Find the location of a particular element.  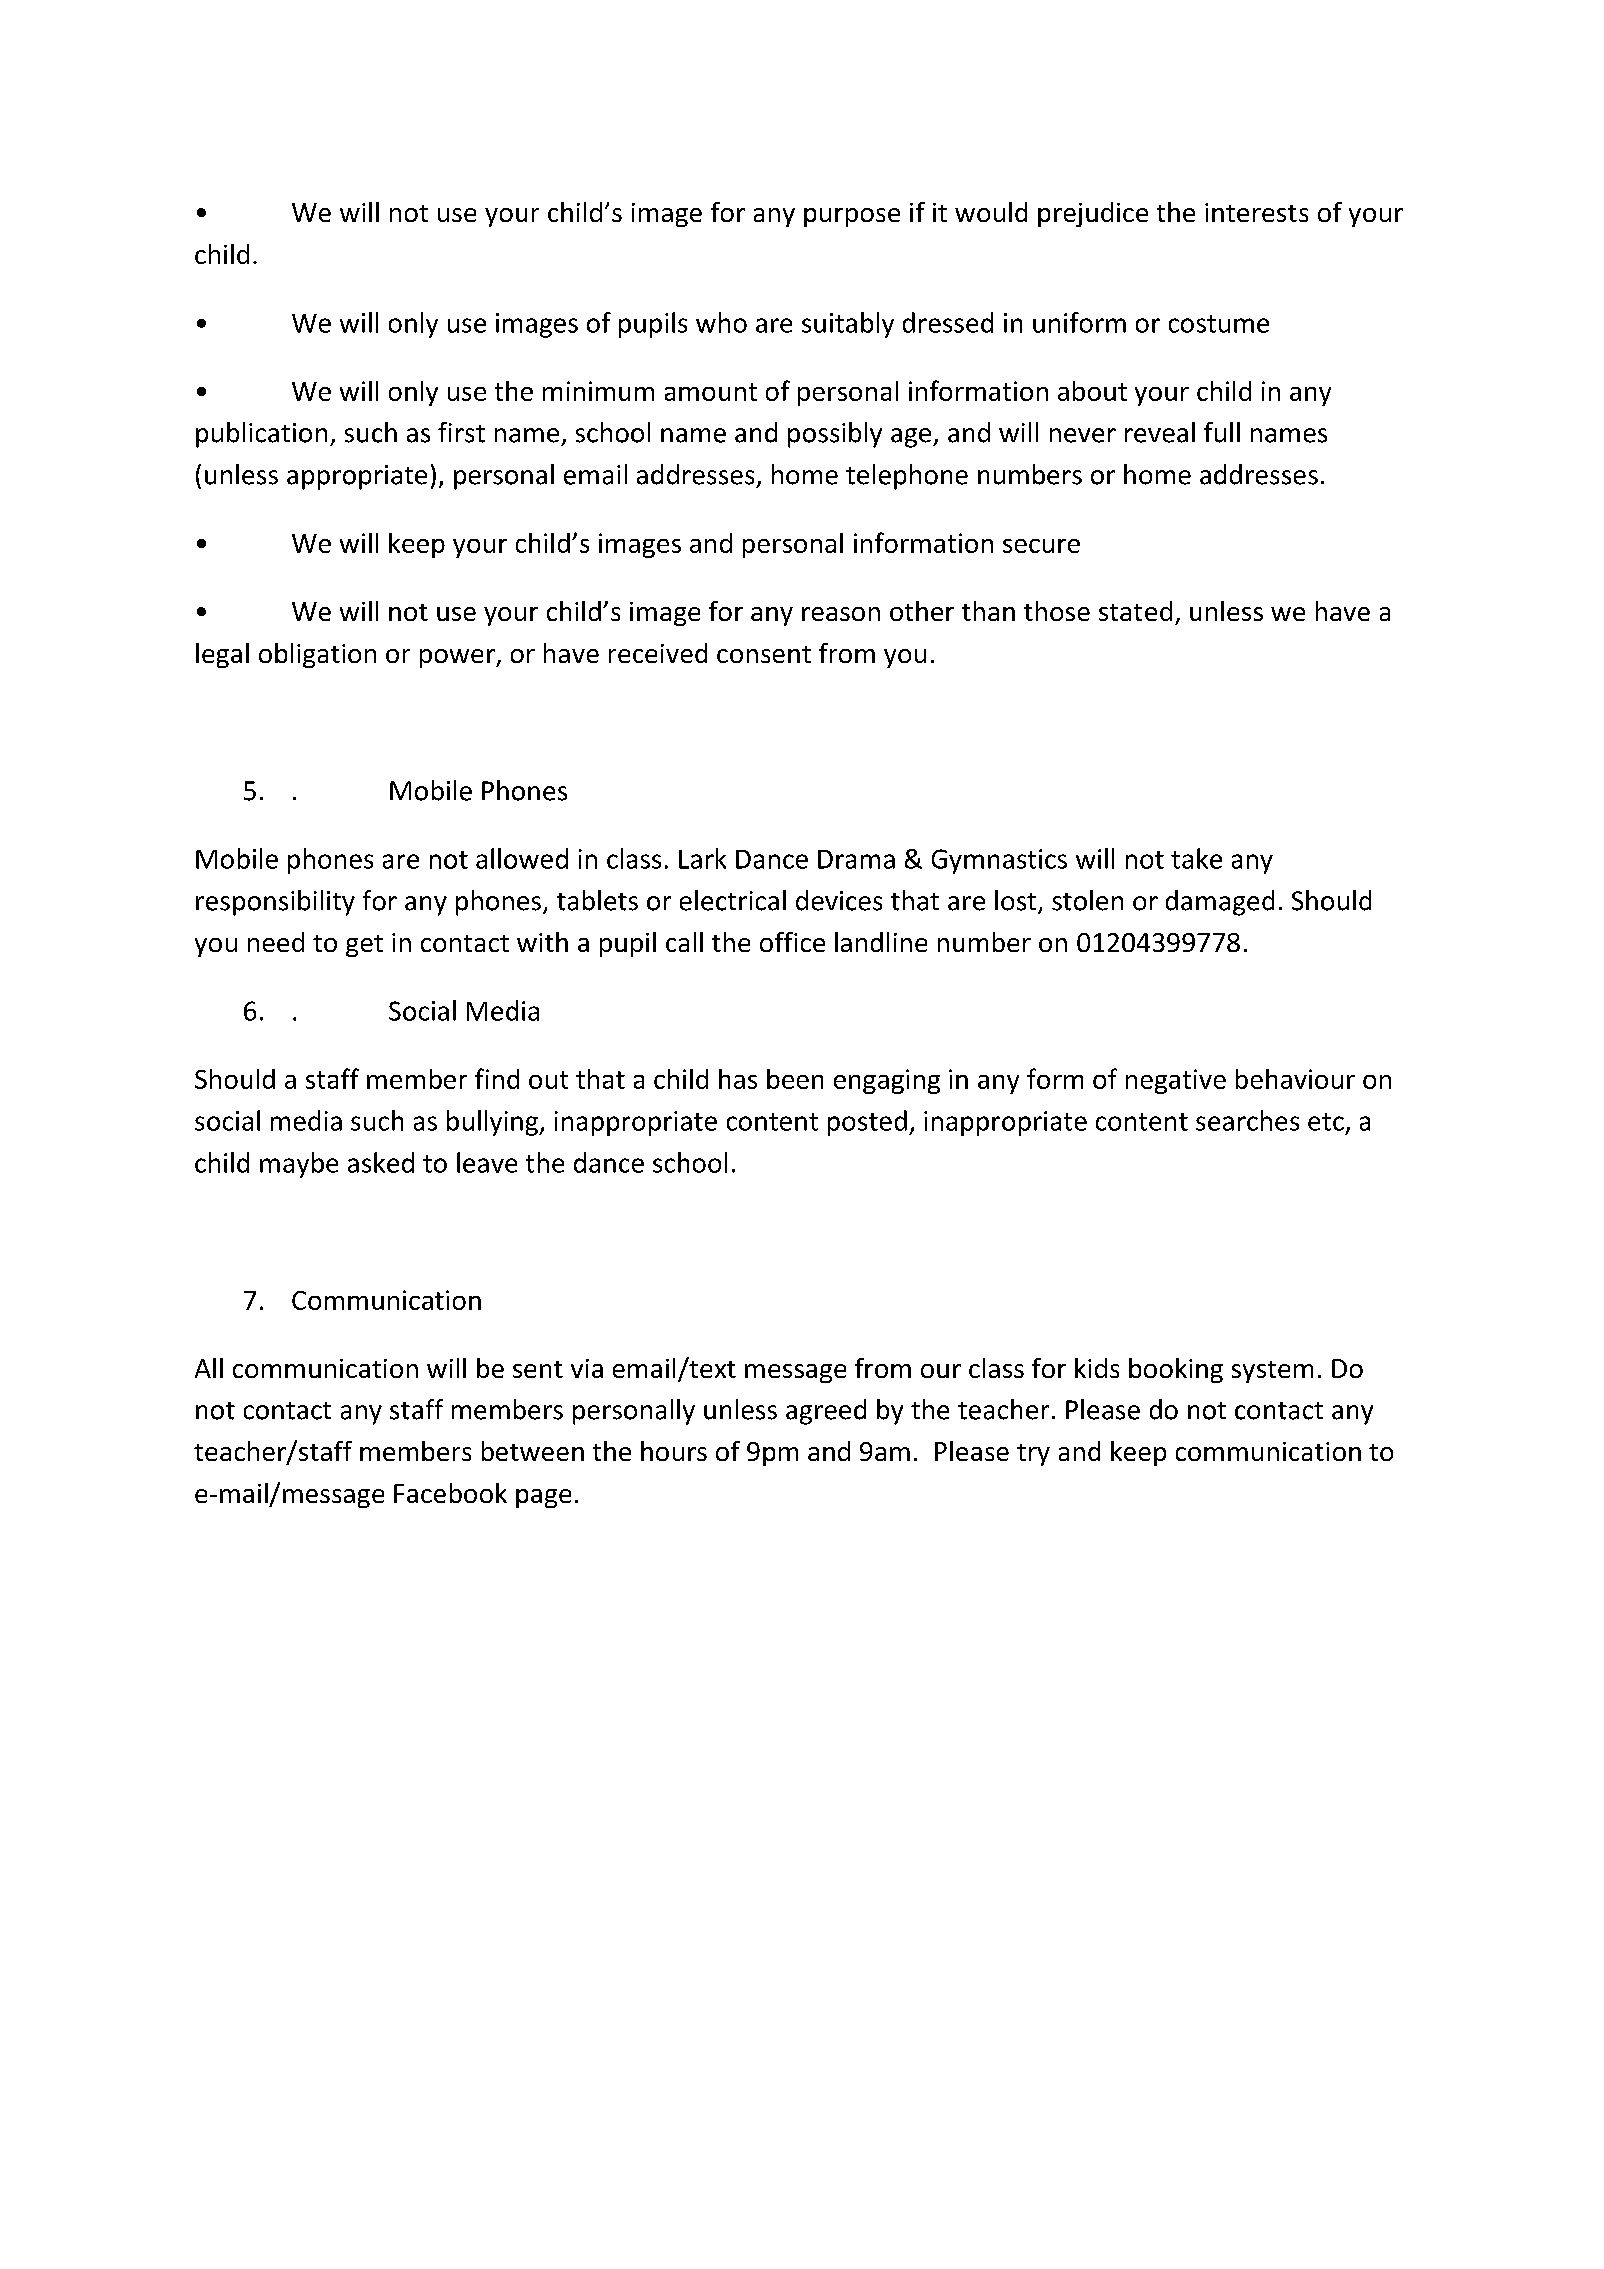

purpose is located at coordinates (852, 217).
